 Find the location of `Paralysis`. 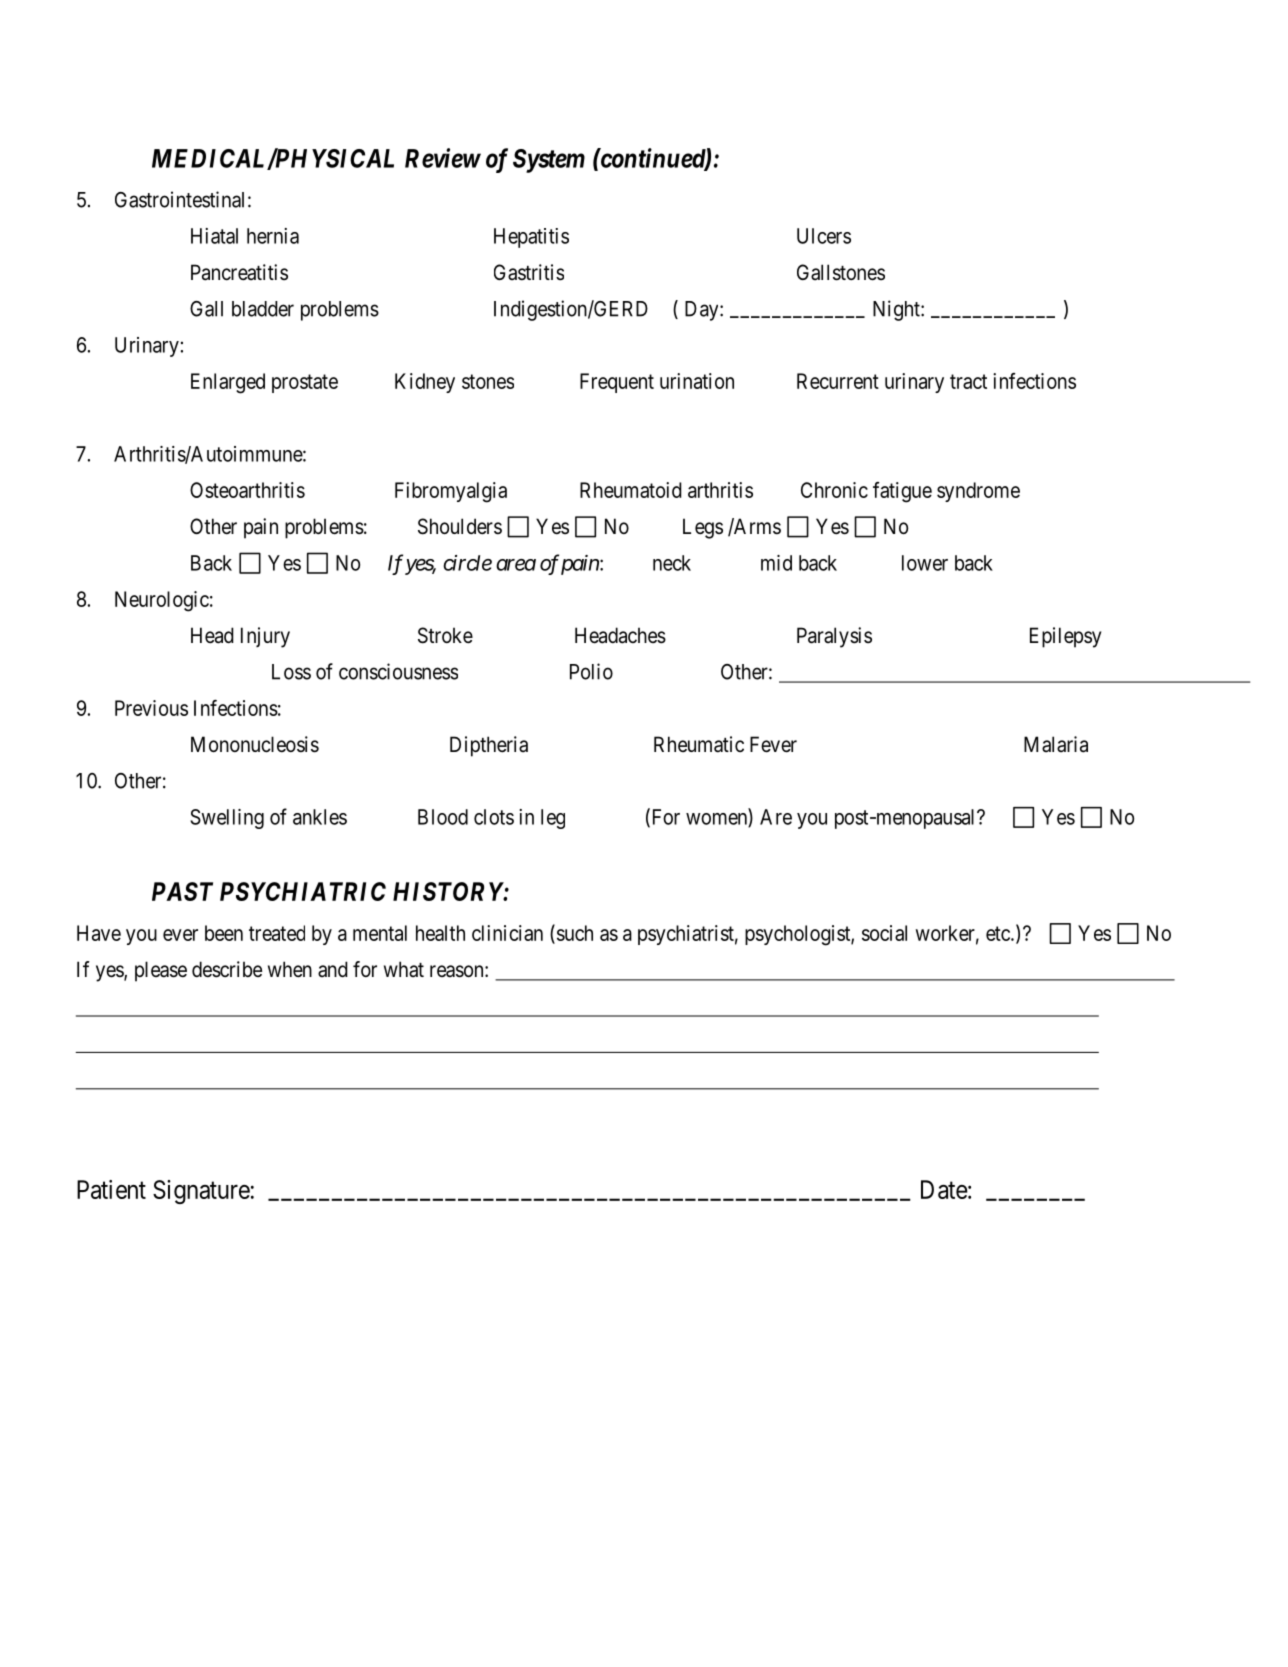

Paralysis is located at coordinates (834, 637).
